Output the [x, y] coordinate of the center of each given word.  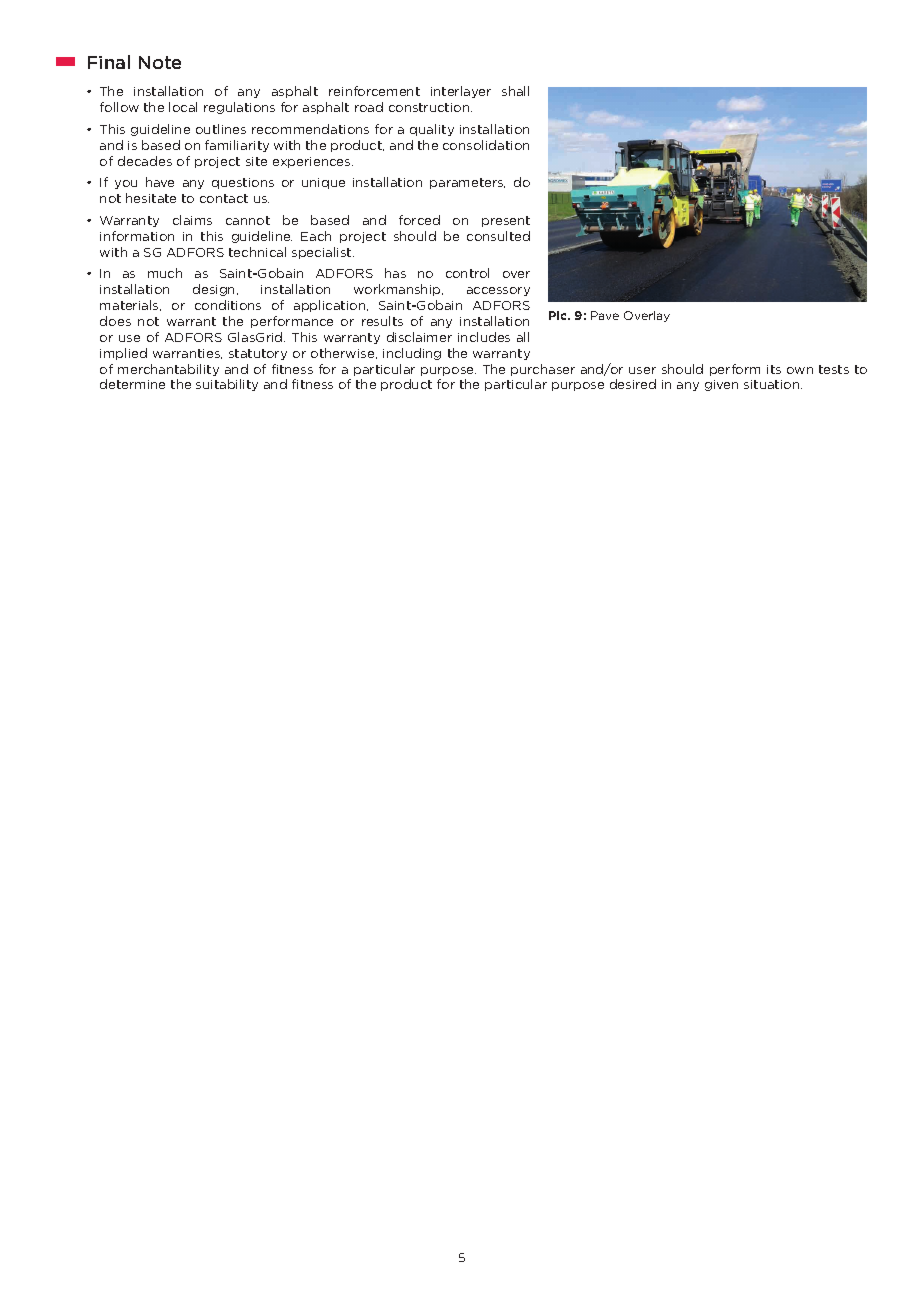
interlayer [461, 92]
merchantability [168, 370]
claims [192, 220]
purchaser [543, 370]
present [506, 221]
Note [160, 62]
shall [515, 91]
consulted [498, 236]
